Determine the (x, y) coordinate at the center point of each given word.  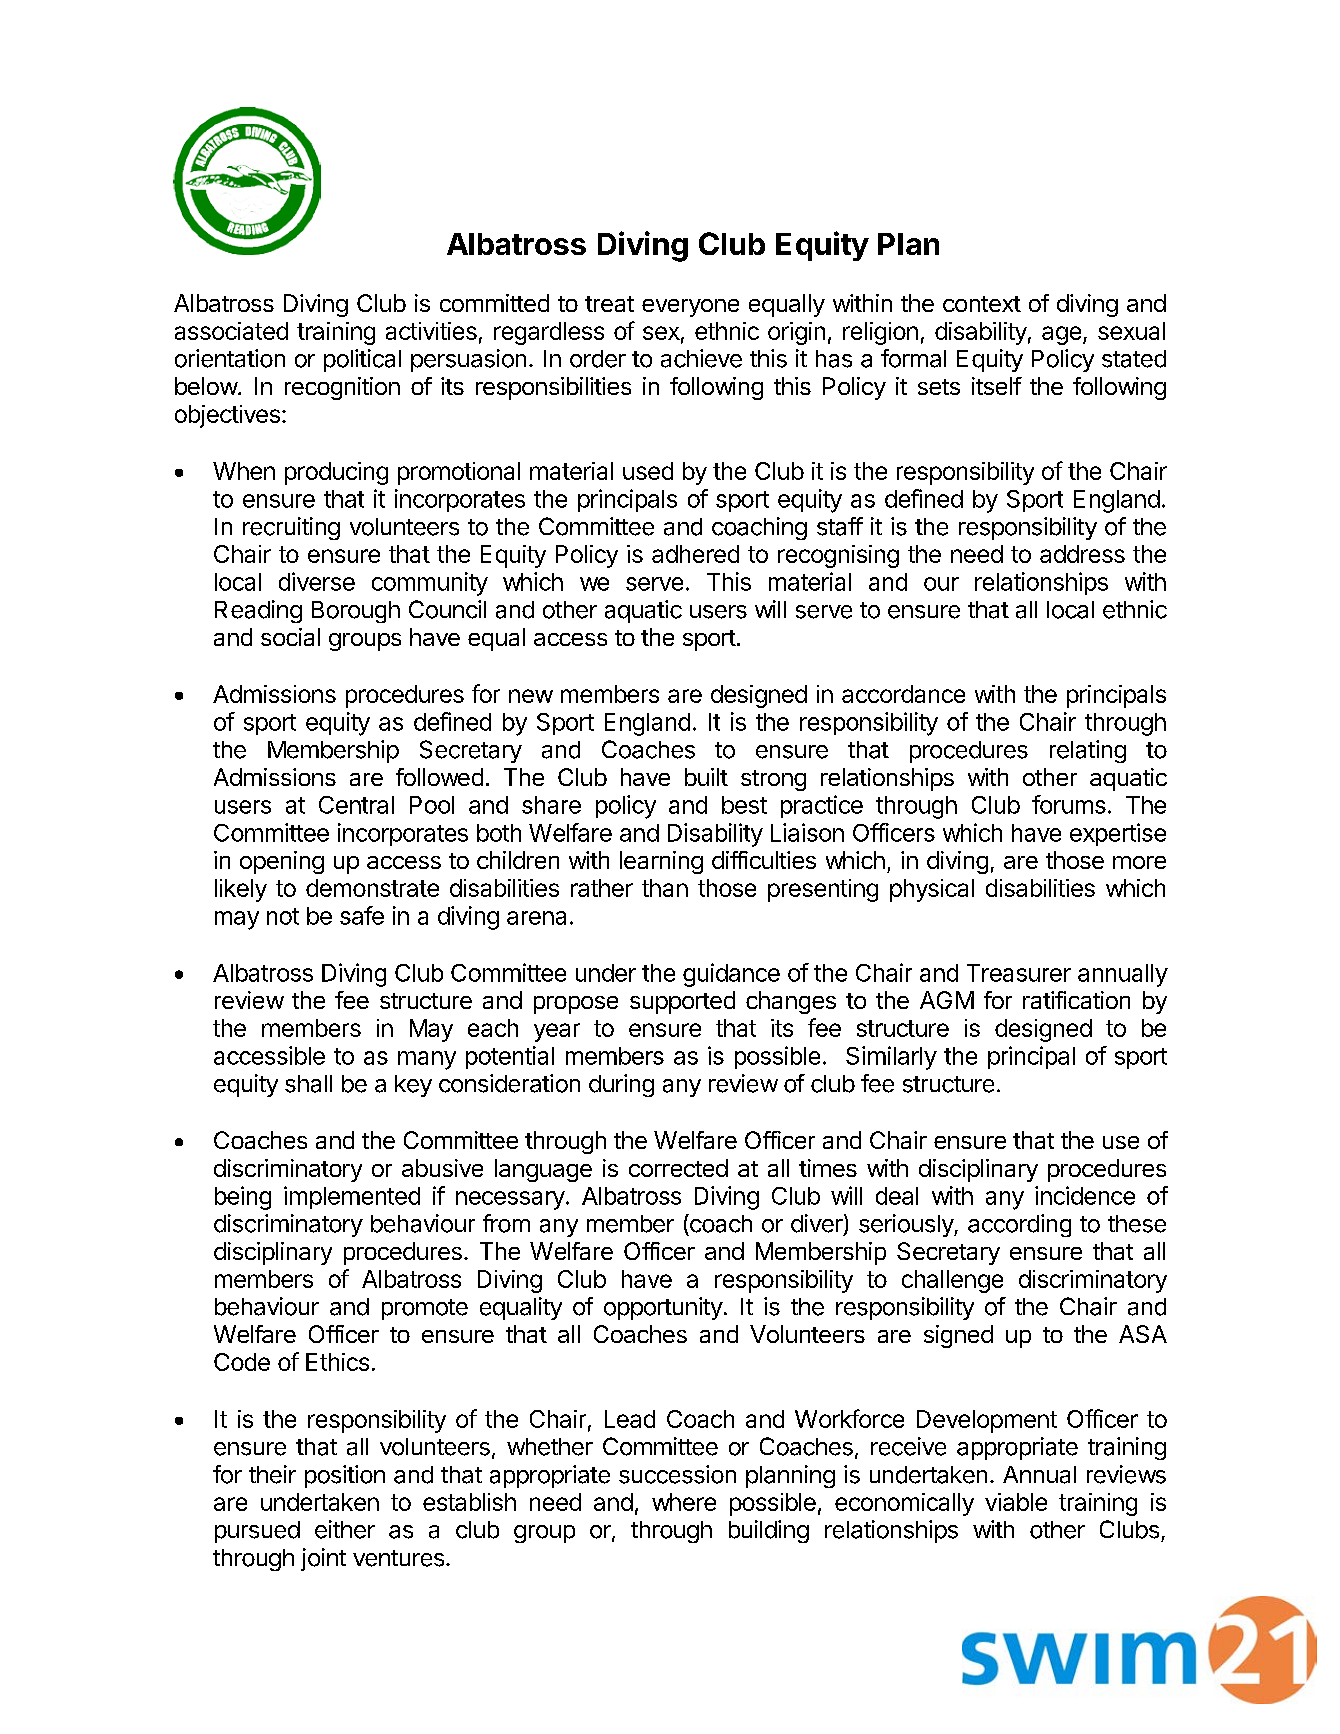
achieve (701, 358)
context (982, 304)
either (345, 1529)
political (362, 360)
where (684, 1502)
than (665, 888)
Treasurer (1019, 973)
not (283, 916)
